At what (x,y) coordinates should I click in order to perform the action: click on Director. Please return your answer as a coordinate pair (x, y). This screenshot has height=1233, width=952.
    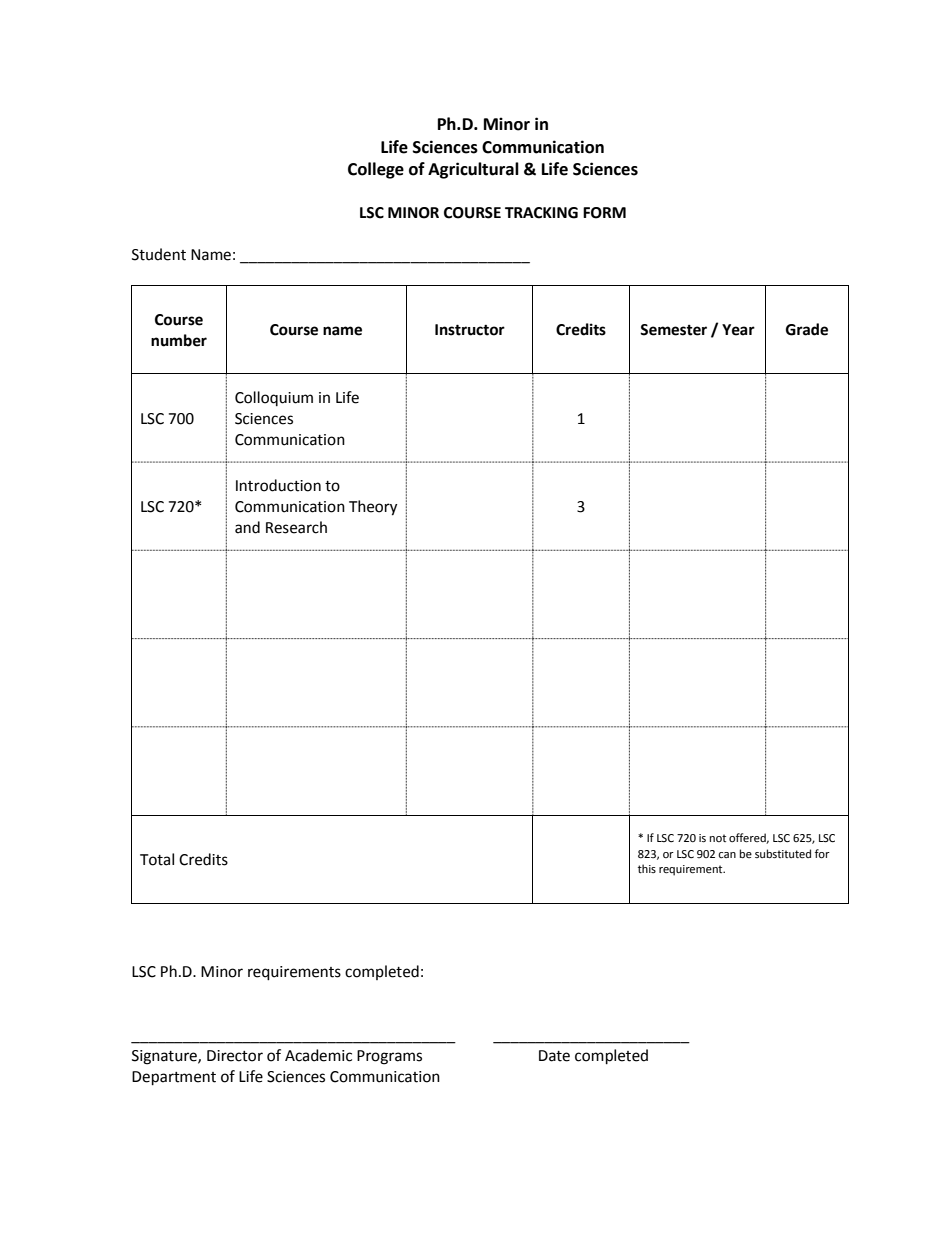
    Looking at the image, I should click on (235, 1056).
